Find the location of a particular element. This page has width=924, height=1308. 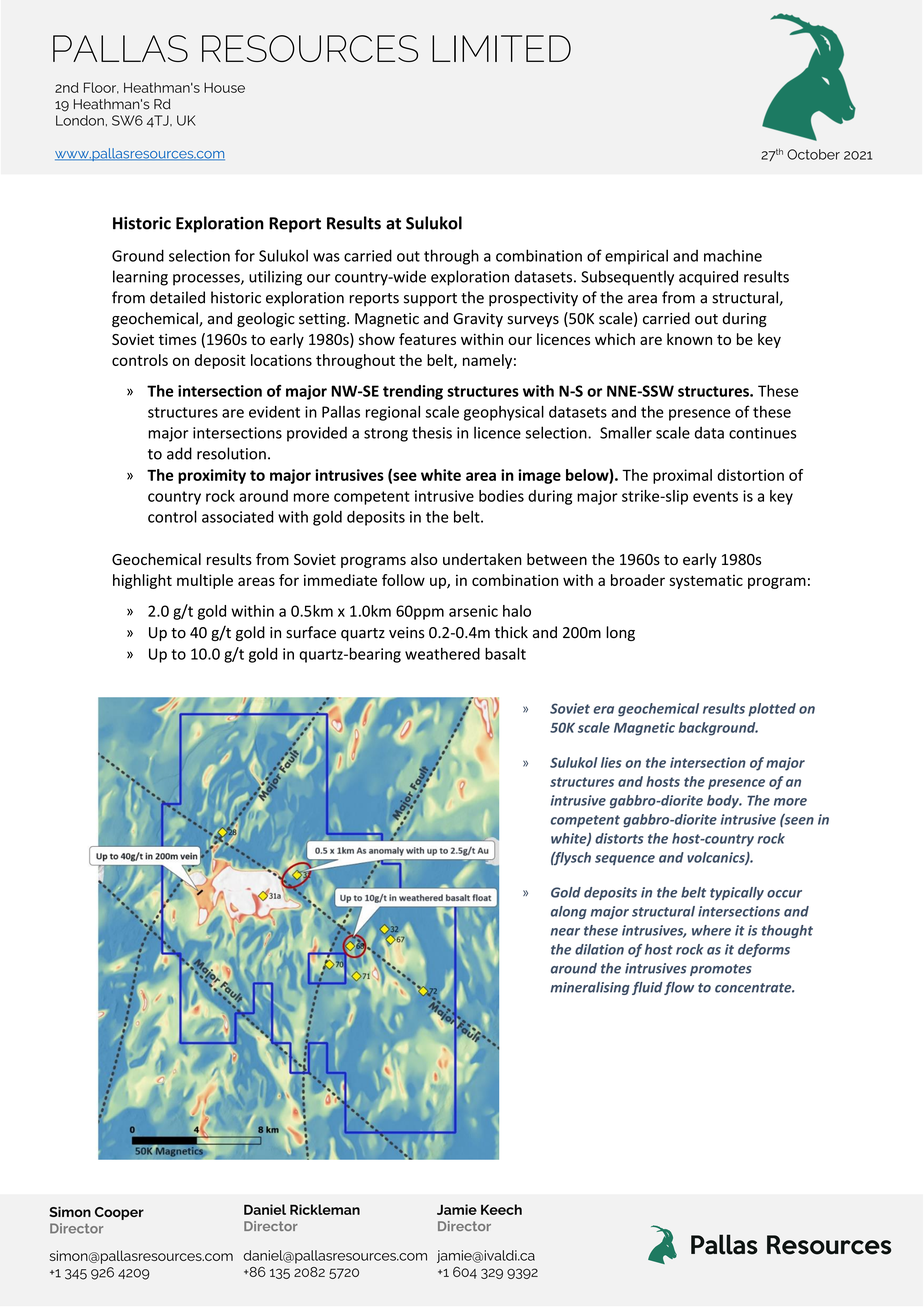

times is located at coordinates (177, 339).
